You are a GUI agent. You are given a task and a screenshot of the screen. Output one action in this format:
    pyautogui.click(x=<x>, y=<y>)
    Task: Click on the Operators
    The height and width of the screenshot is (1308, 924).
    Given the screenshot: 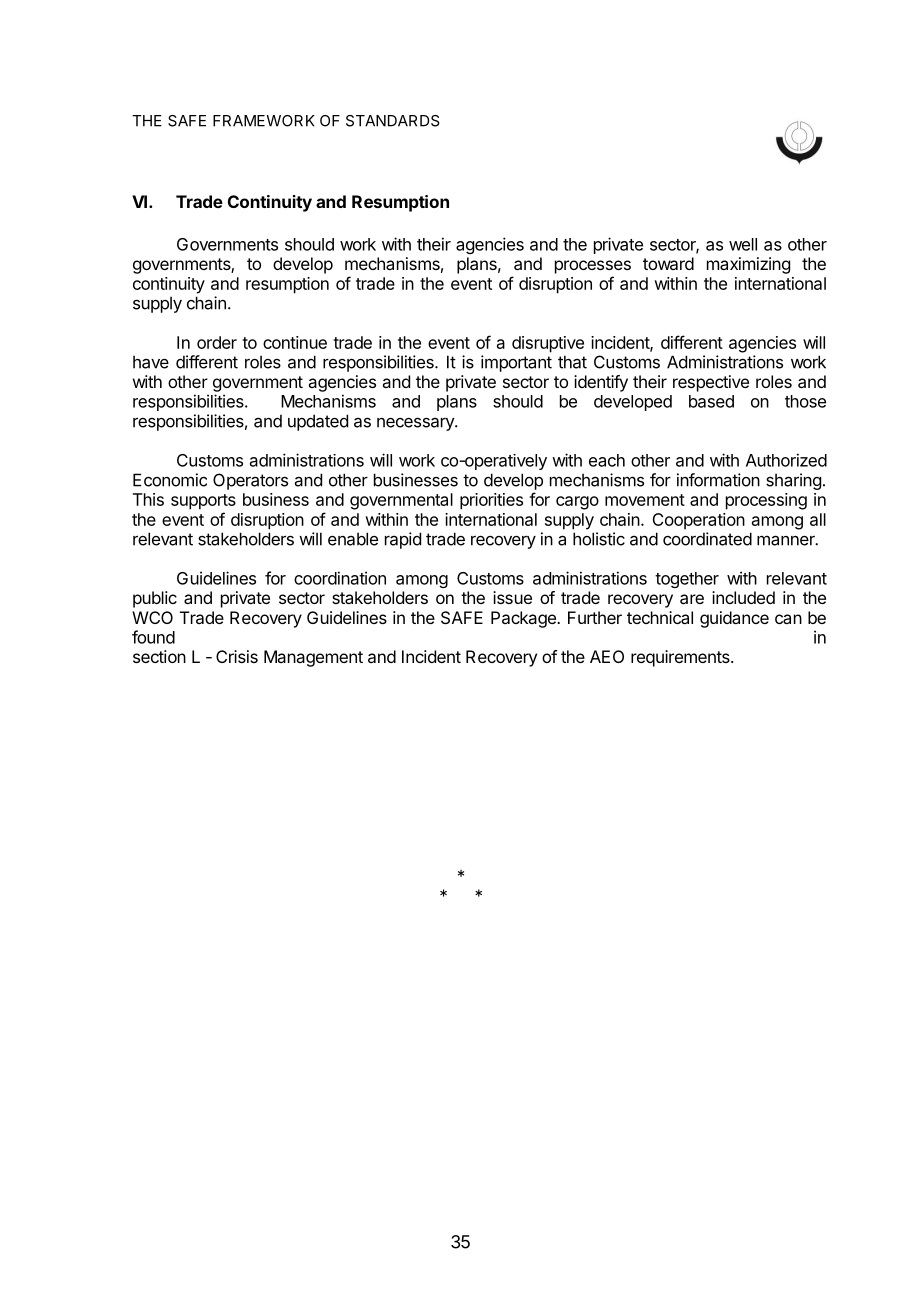 What is the action you would take?
    pyautogui.click(x=250, y=481)
